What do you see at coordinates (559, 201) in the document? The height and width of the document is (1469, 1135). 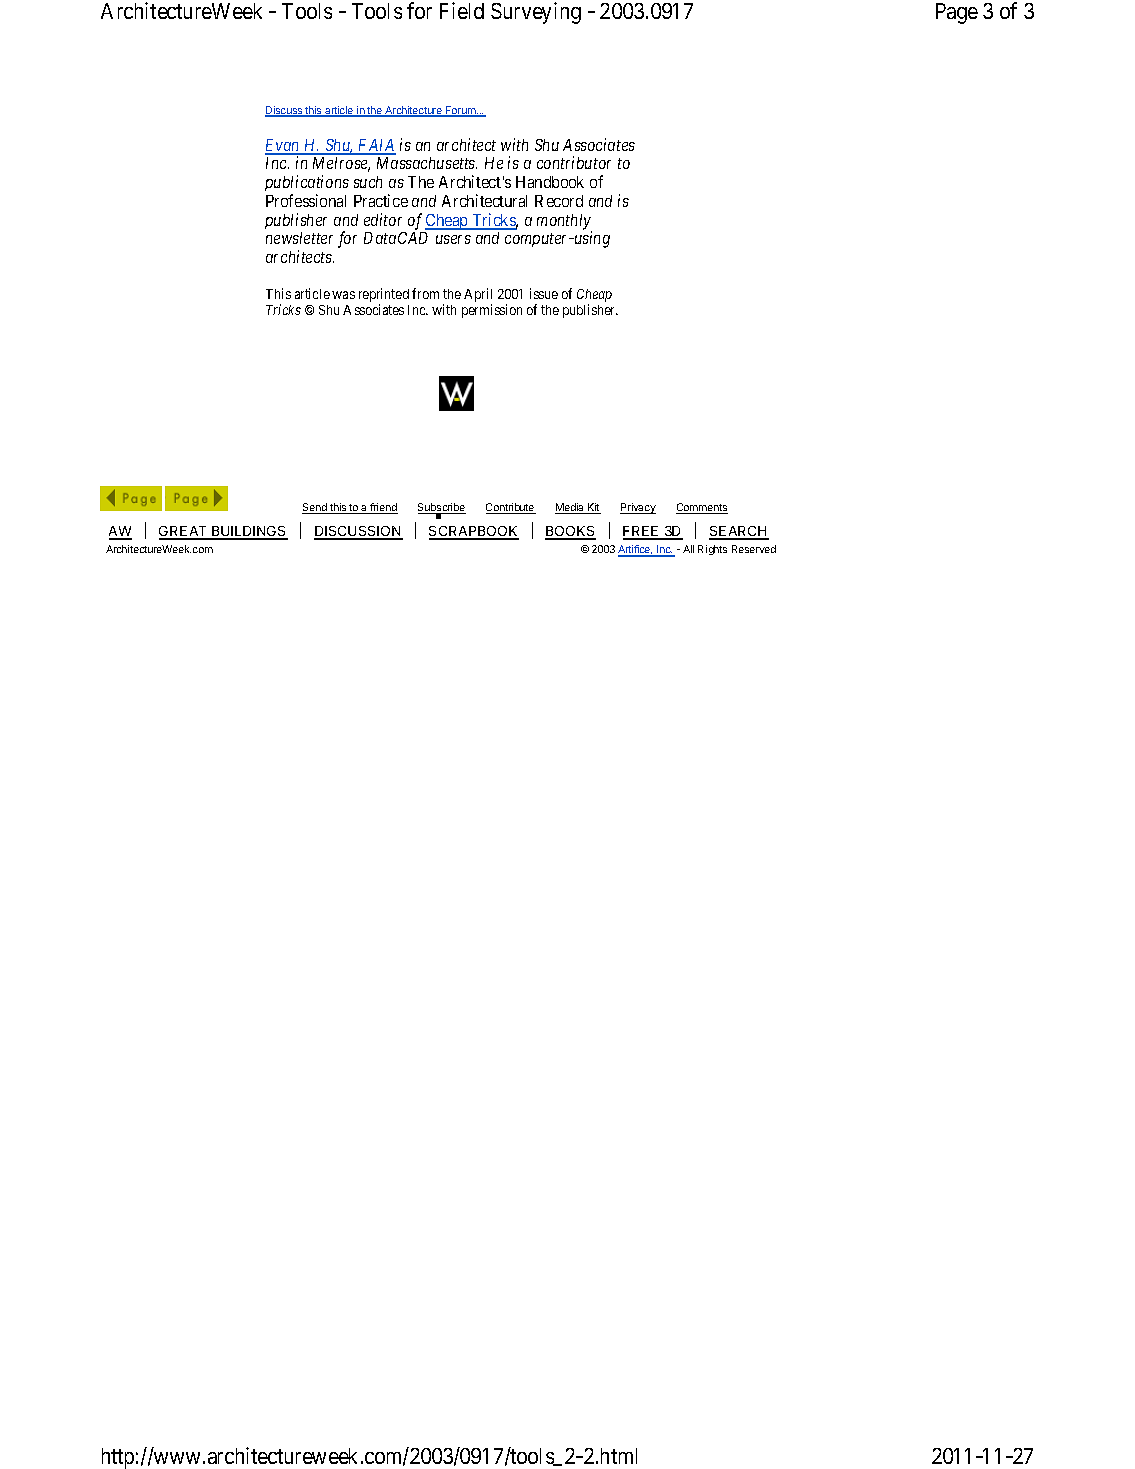 I see `Record` at bounding box center [559, 201].
